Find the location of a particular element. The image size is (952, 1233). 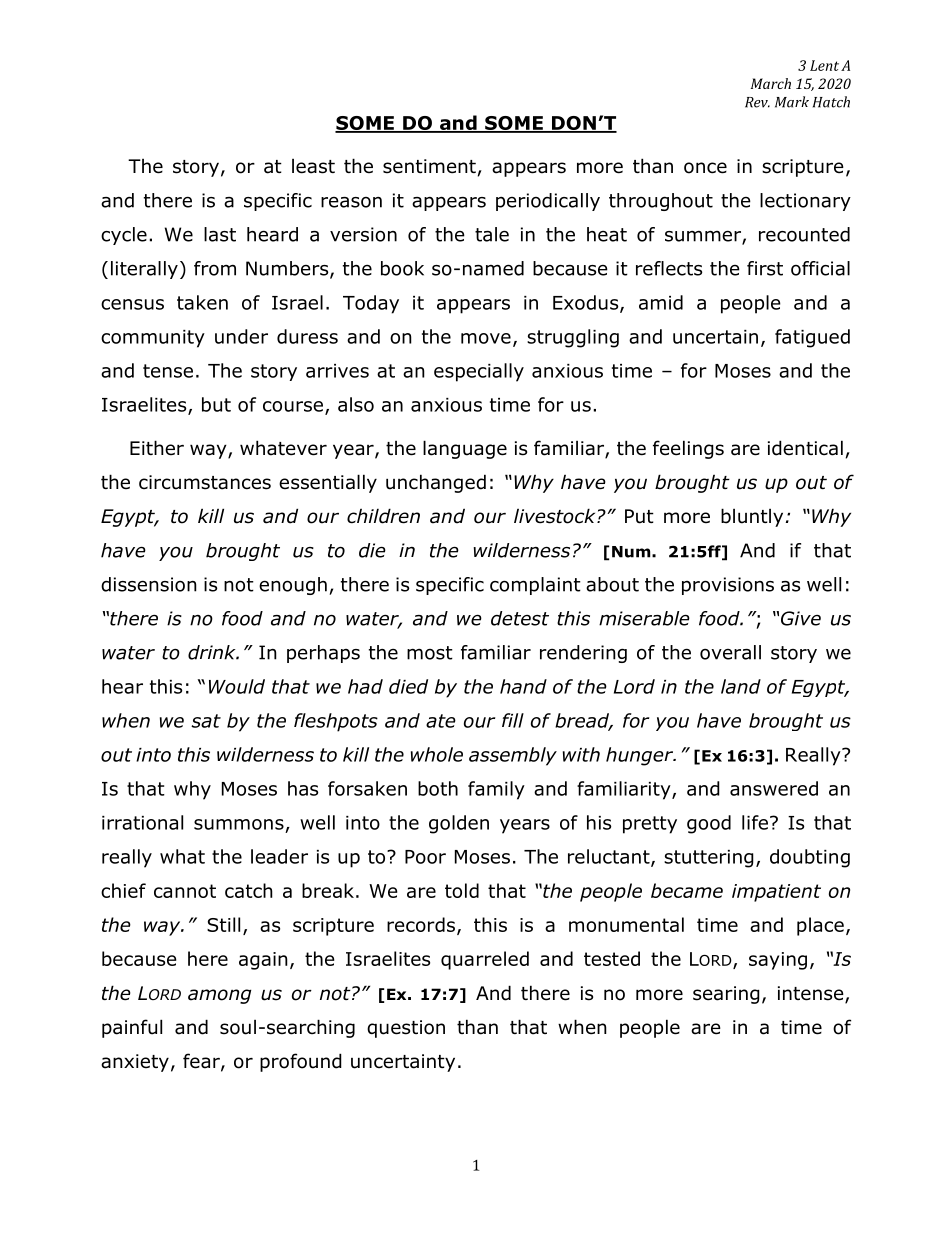

periodically is located at coordinates (548, 202).
